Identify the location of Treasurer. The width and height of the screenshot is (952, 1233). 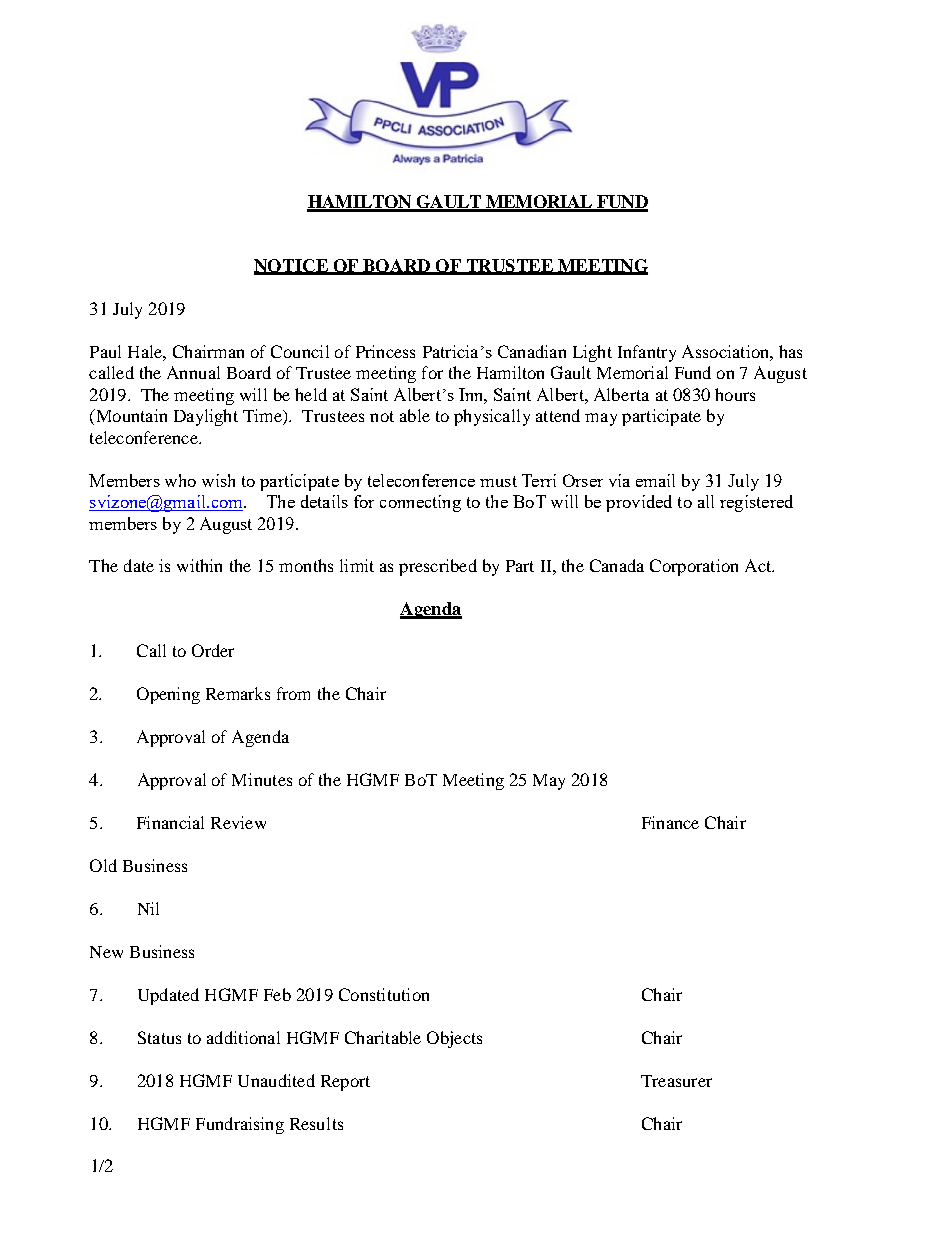
(676, 1081).
